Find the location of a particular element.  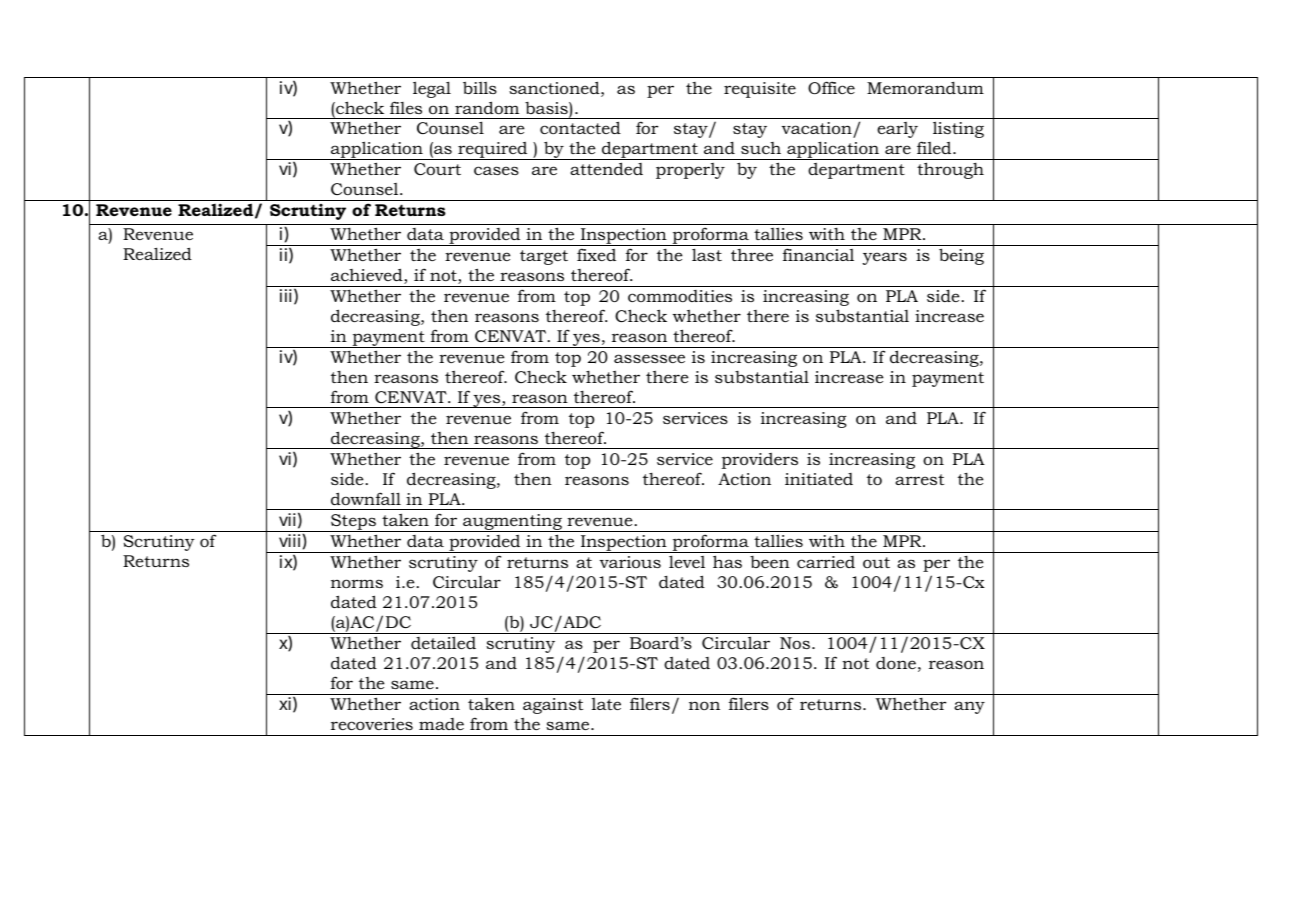

being is located at coordinates (961, 256).
